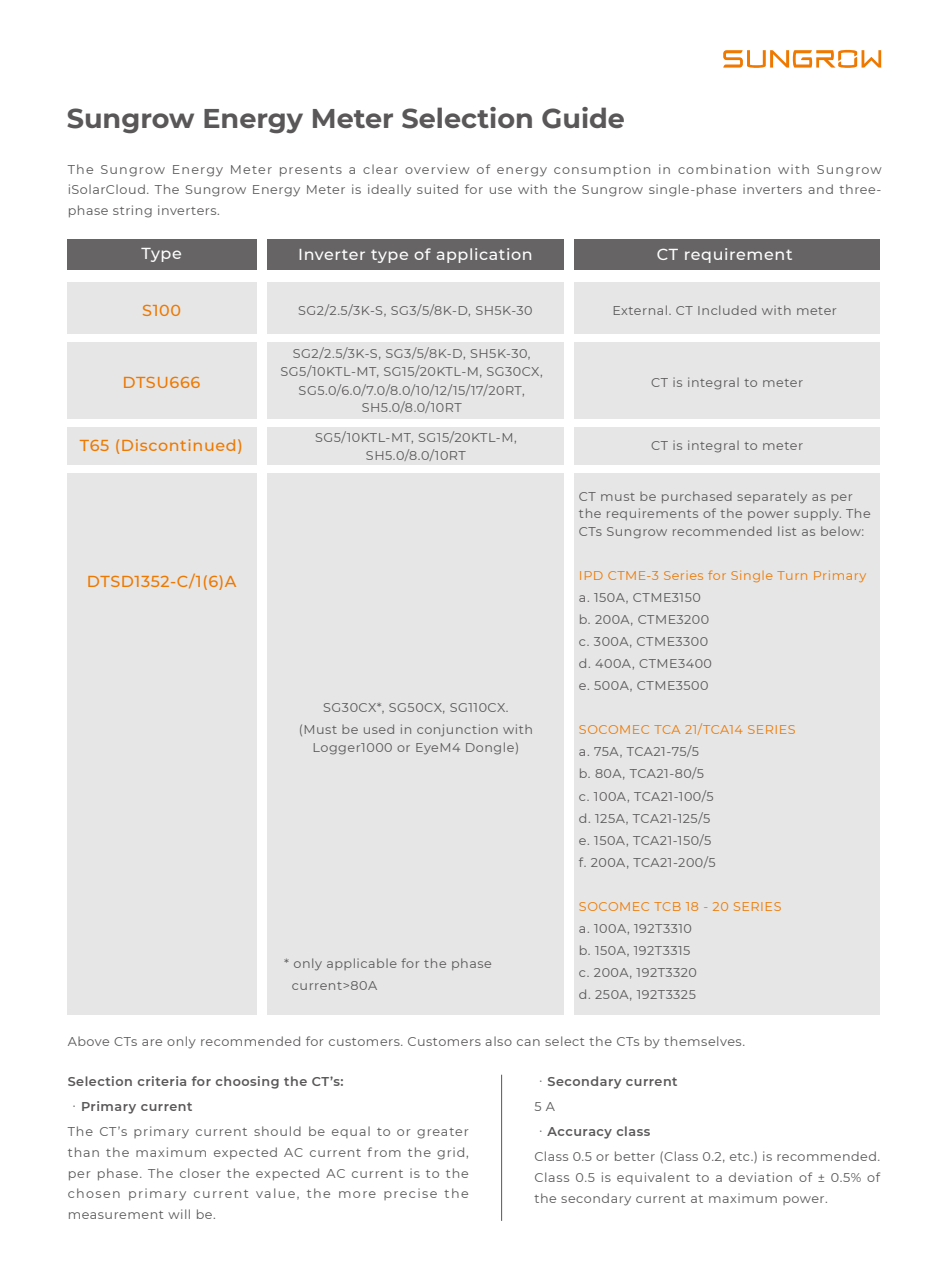 Image resolution: width=949 pixels, height=1288 pixels. Describe the element at coordinates (704, 1041) in the document. I see `themselves` at that location.
